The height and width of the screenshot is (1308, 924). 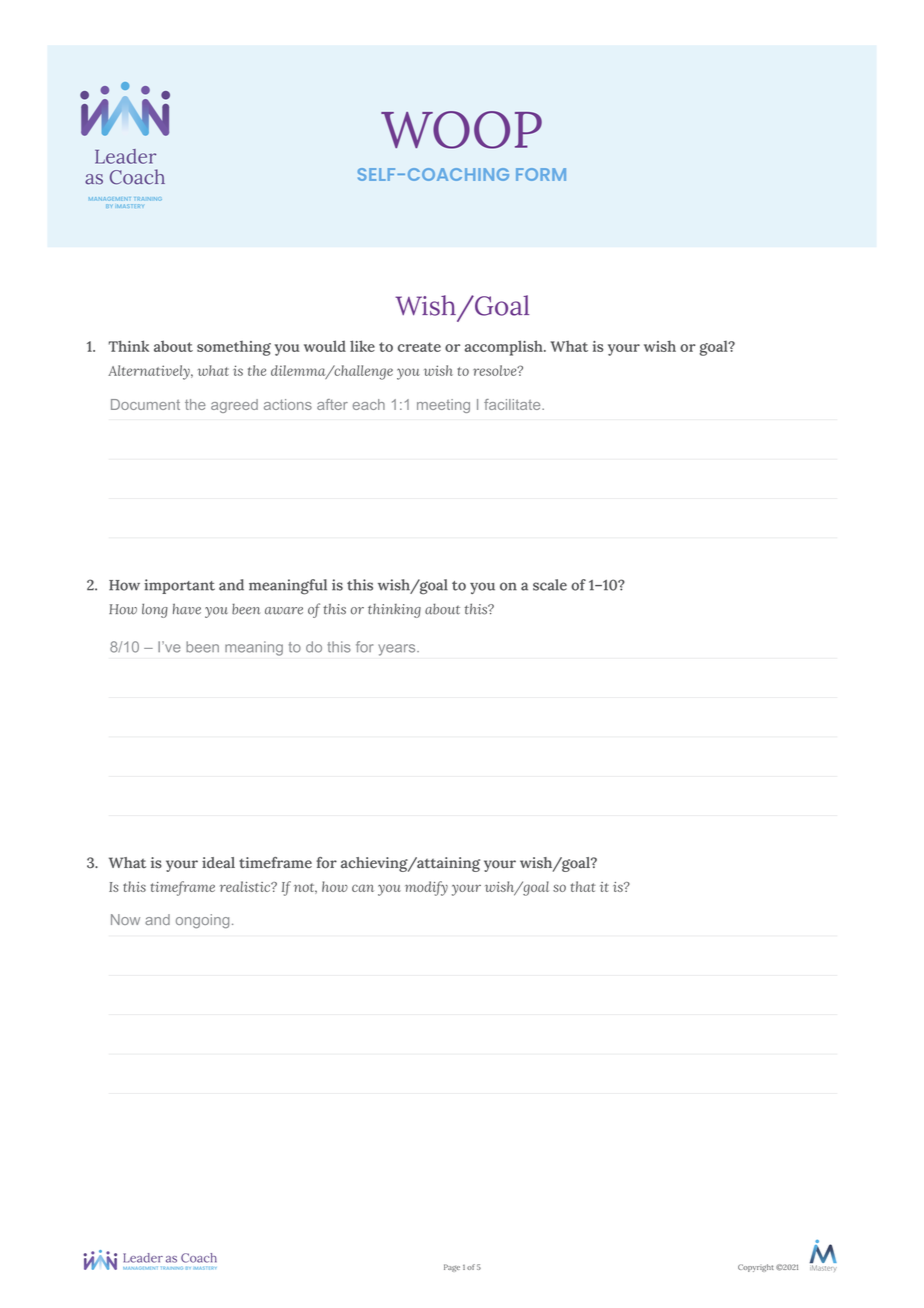 I want to click on have, so click(x=187, y=609).
